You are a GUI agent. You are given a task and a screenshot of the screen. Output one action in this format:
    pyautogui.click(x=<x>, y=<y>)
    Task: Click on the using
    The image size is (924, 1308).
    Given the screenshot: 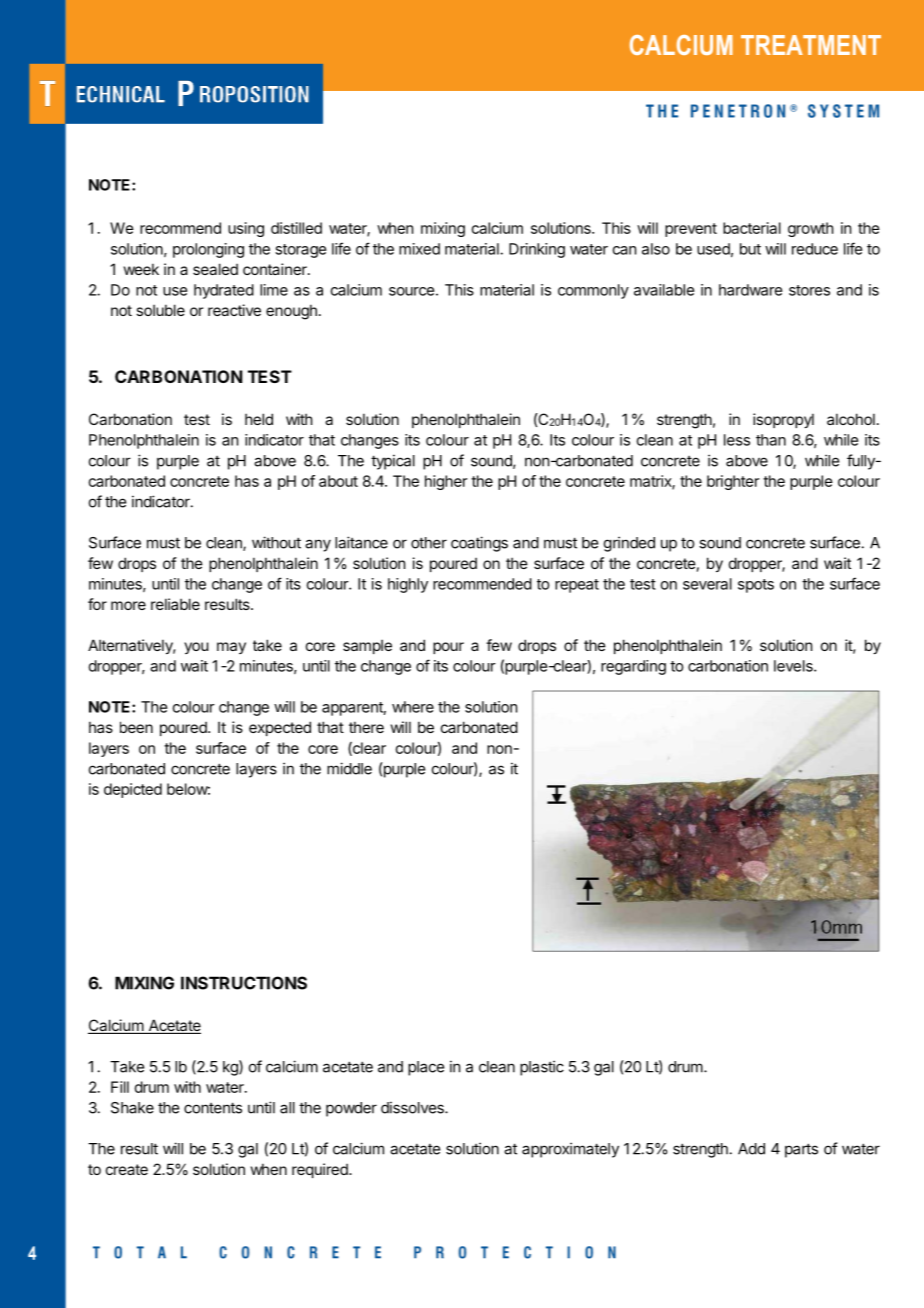 What is the action you would take?
    pyautogui.click(x=246, y=229)
